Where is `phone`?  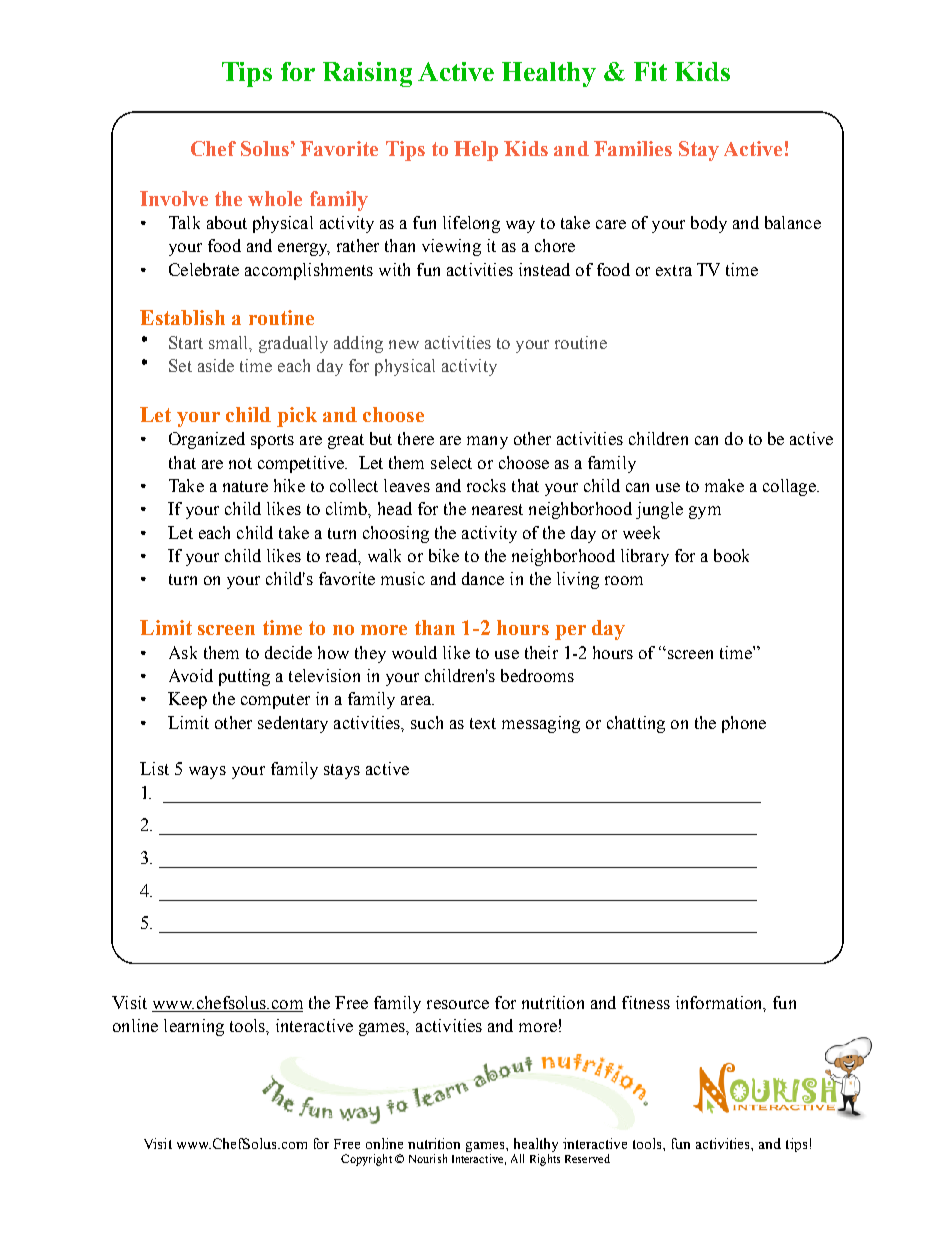 phone is located at coordinates (744, 724).
